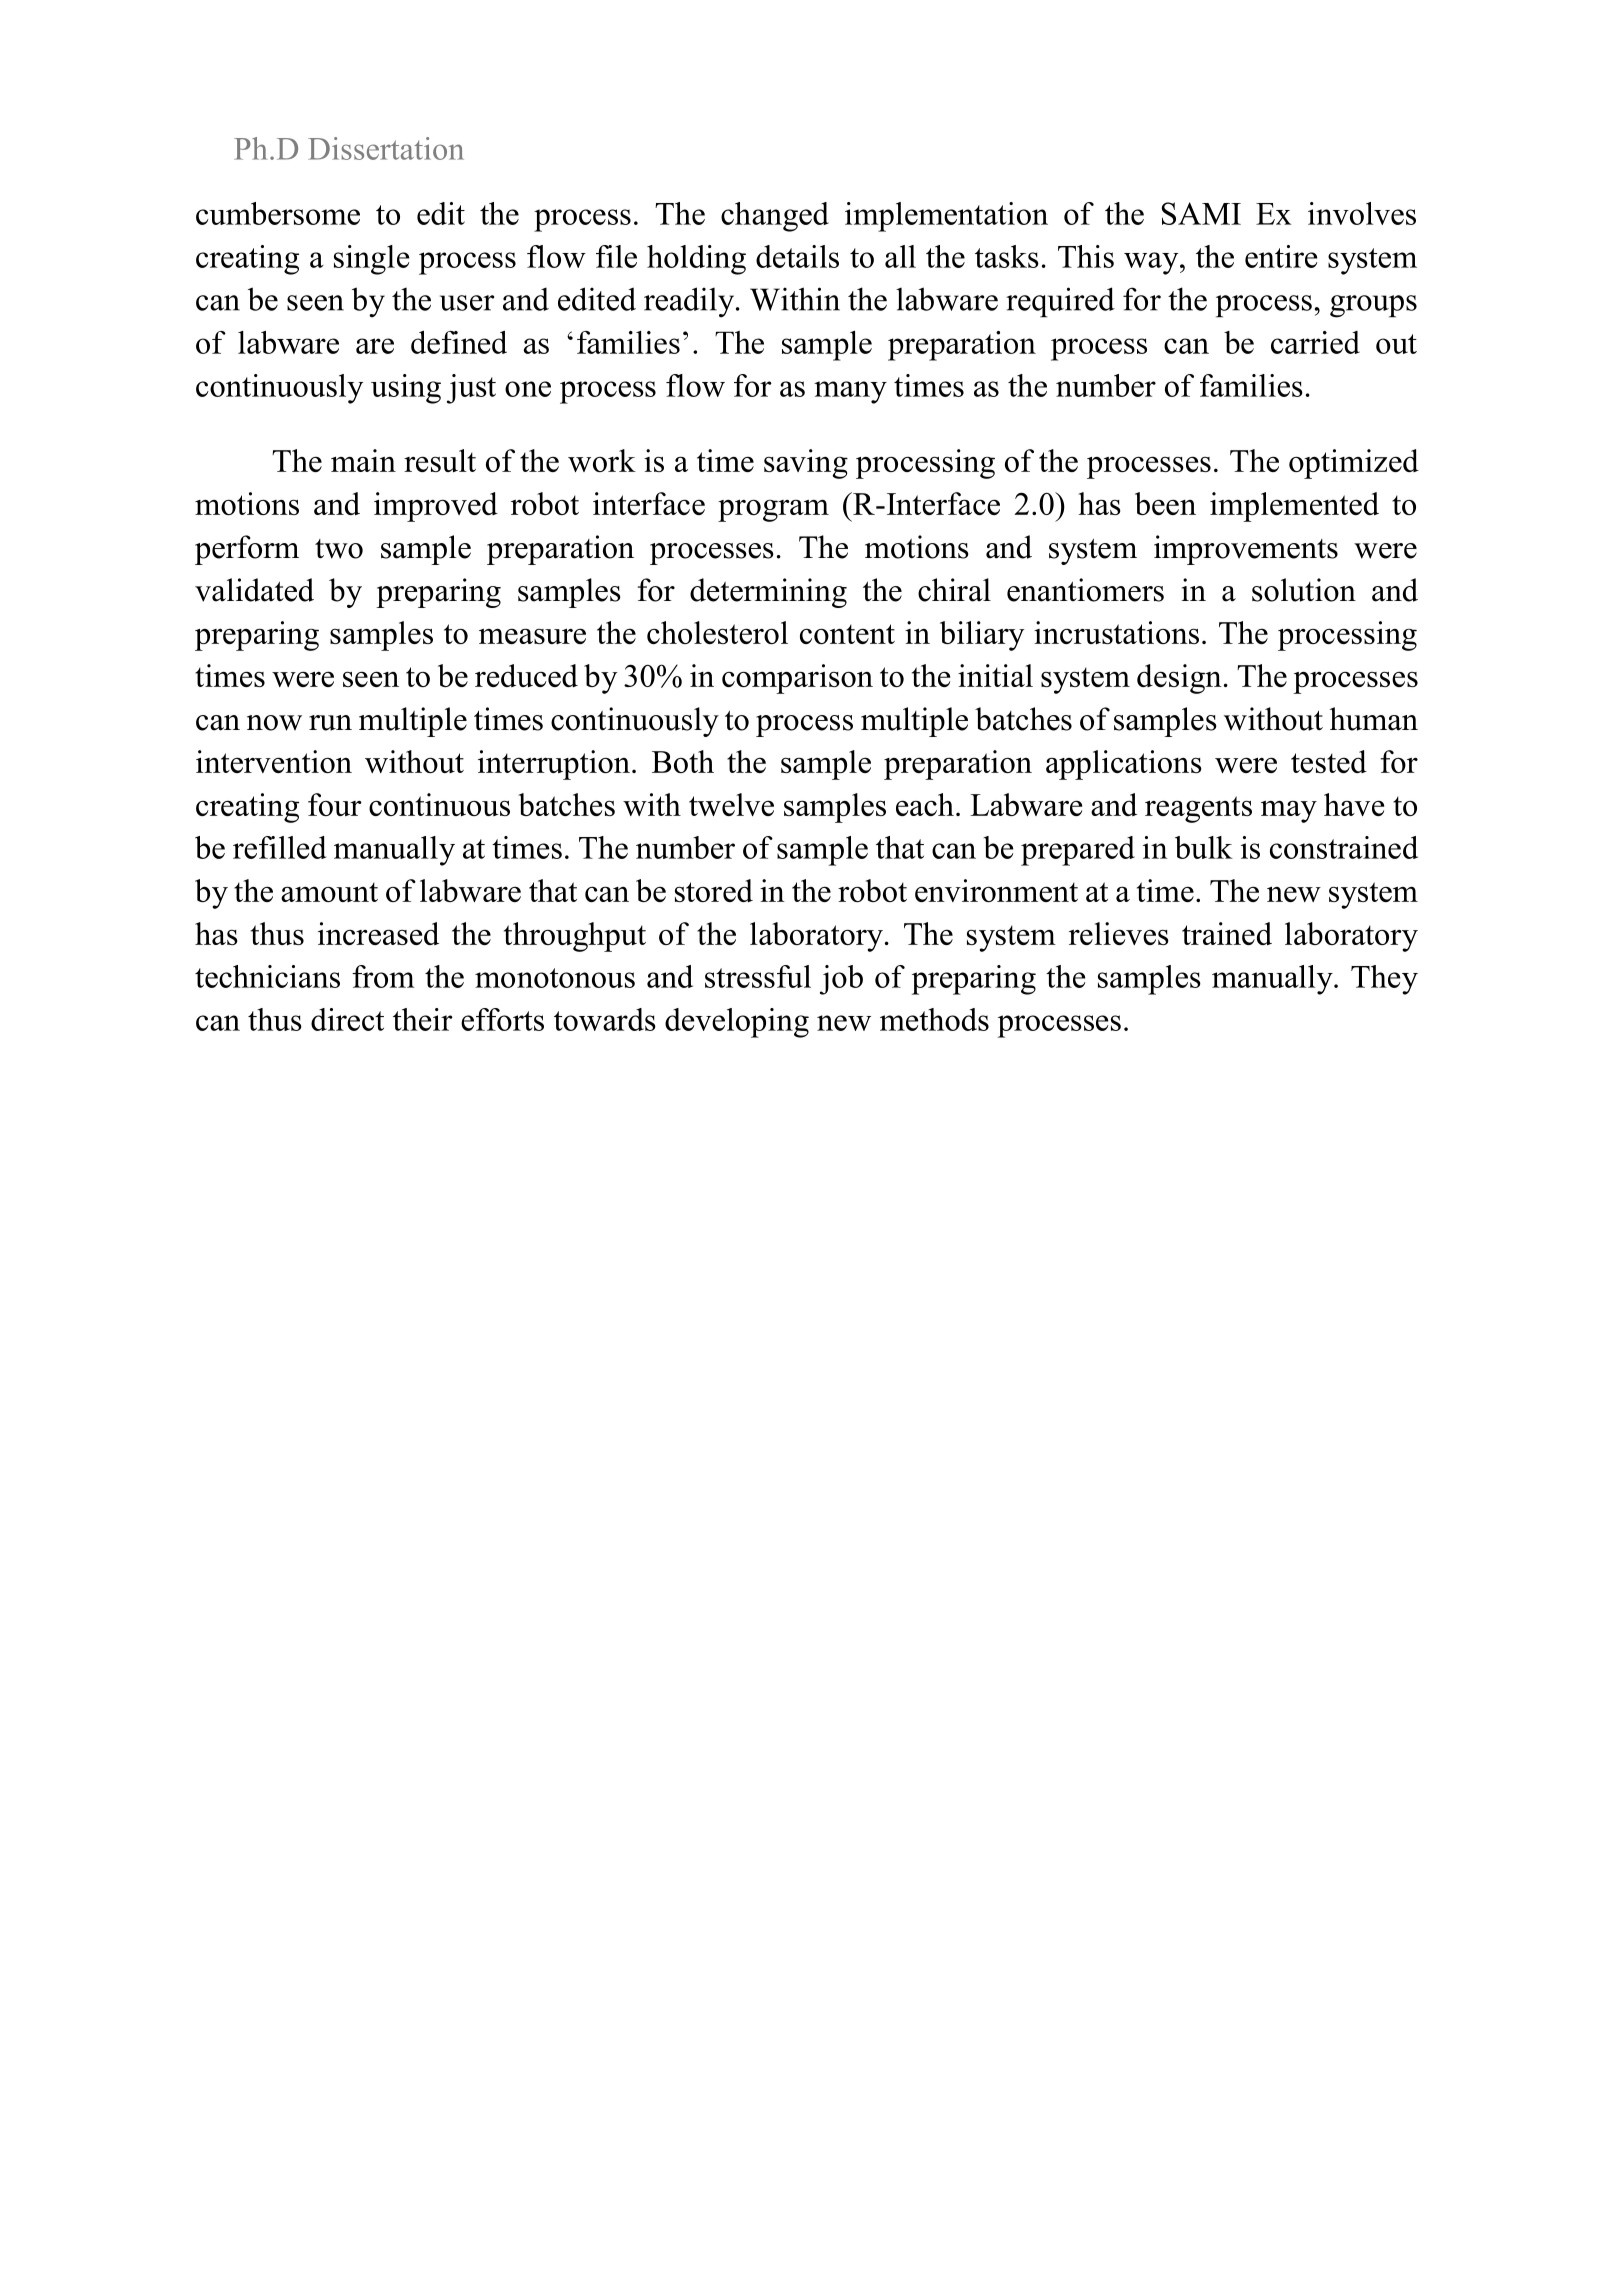  What do you see at coordinates (330, 723) in the screenshot?
I see `run` at bounding box center [330, 723].
